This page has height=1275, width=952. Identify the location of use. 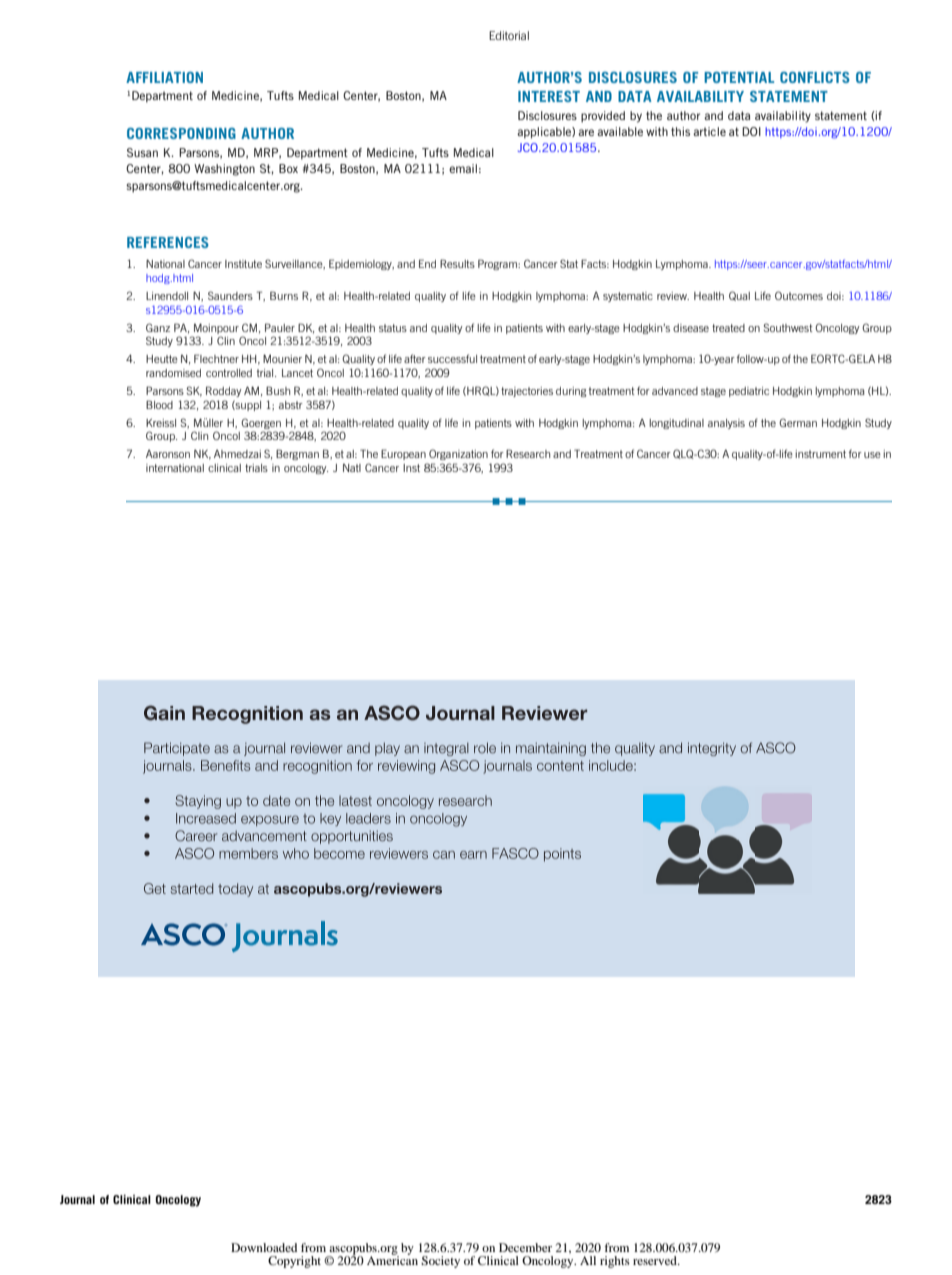
(872, 455).
